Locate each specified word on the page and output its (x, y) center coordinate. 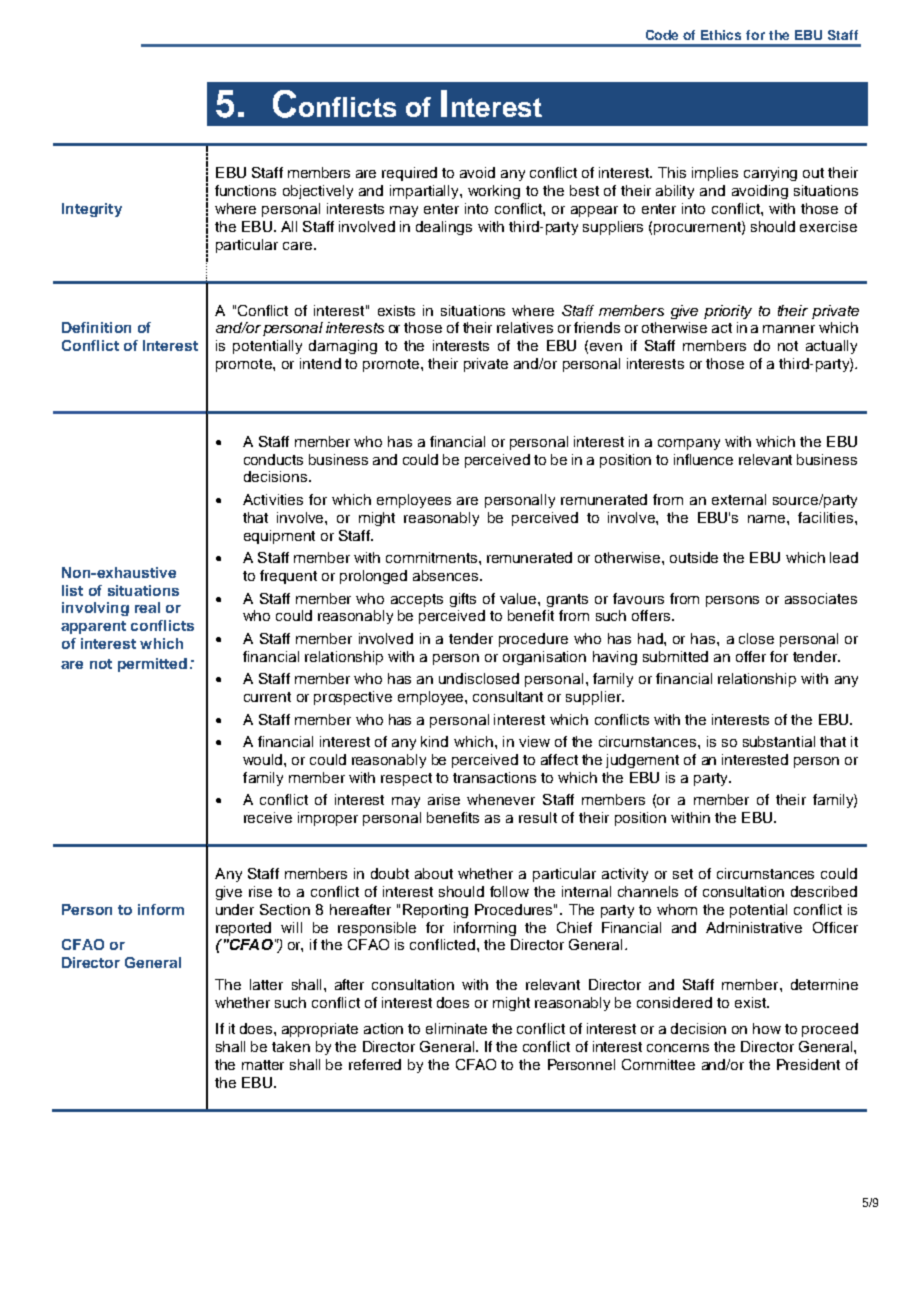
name (768, 519)
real (147, 607)
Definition (96, 327)
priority (728, 312)
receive (268, 817)
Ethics (721, 35)
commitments (433, 557)
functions (245, 190)
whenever (501, 799)
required (409, 174)
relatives (525, 327)
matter (263, 1065)
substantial (779, 741)
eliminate (456, 1028)
